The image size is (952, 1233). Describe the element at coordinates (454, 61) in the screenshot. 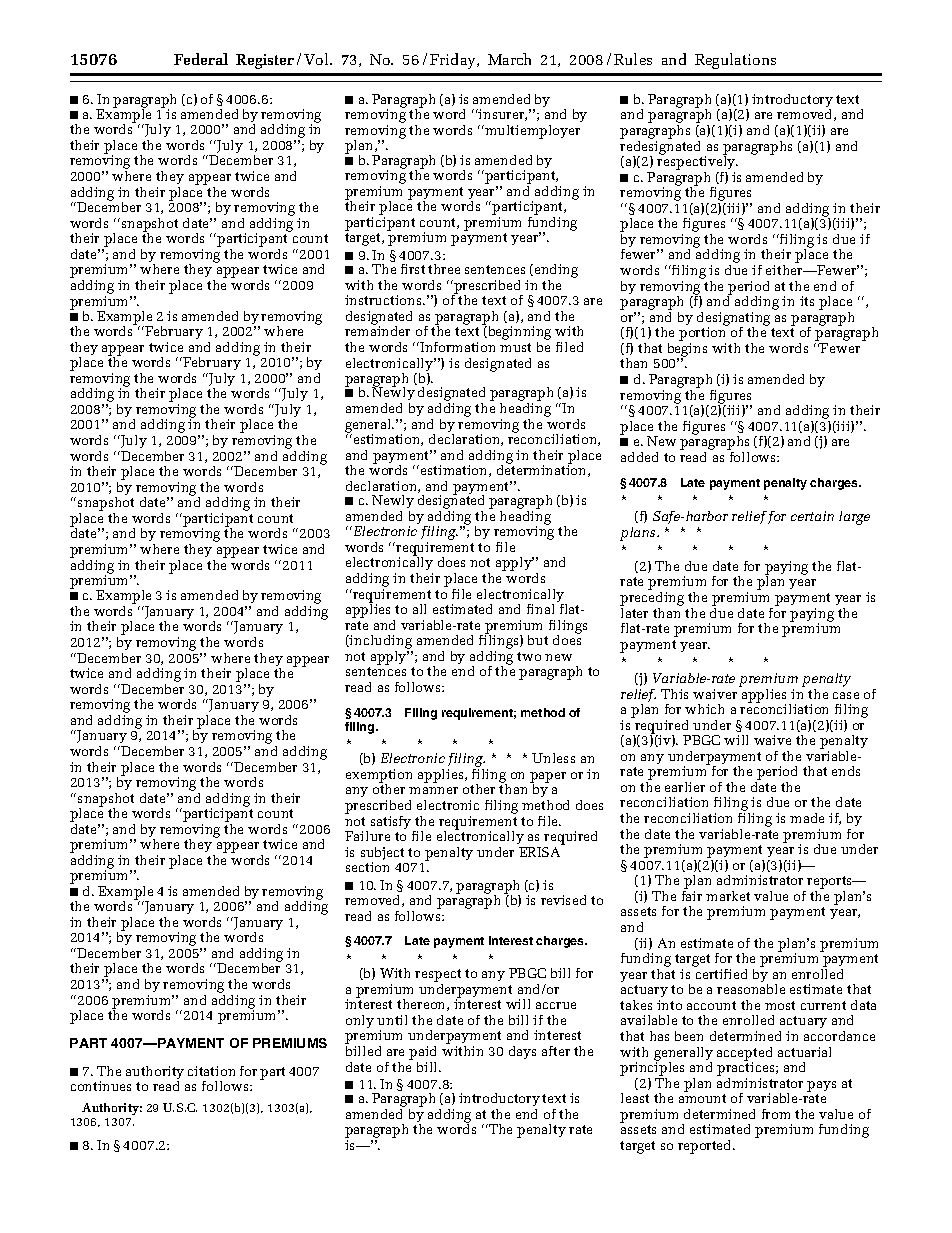

I see `Friday` at that location.
